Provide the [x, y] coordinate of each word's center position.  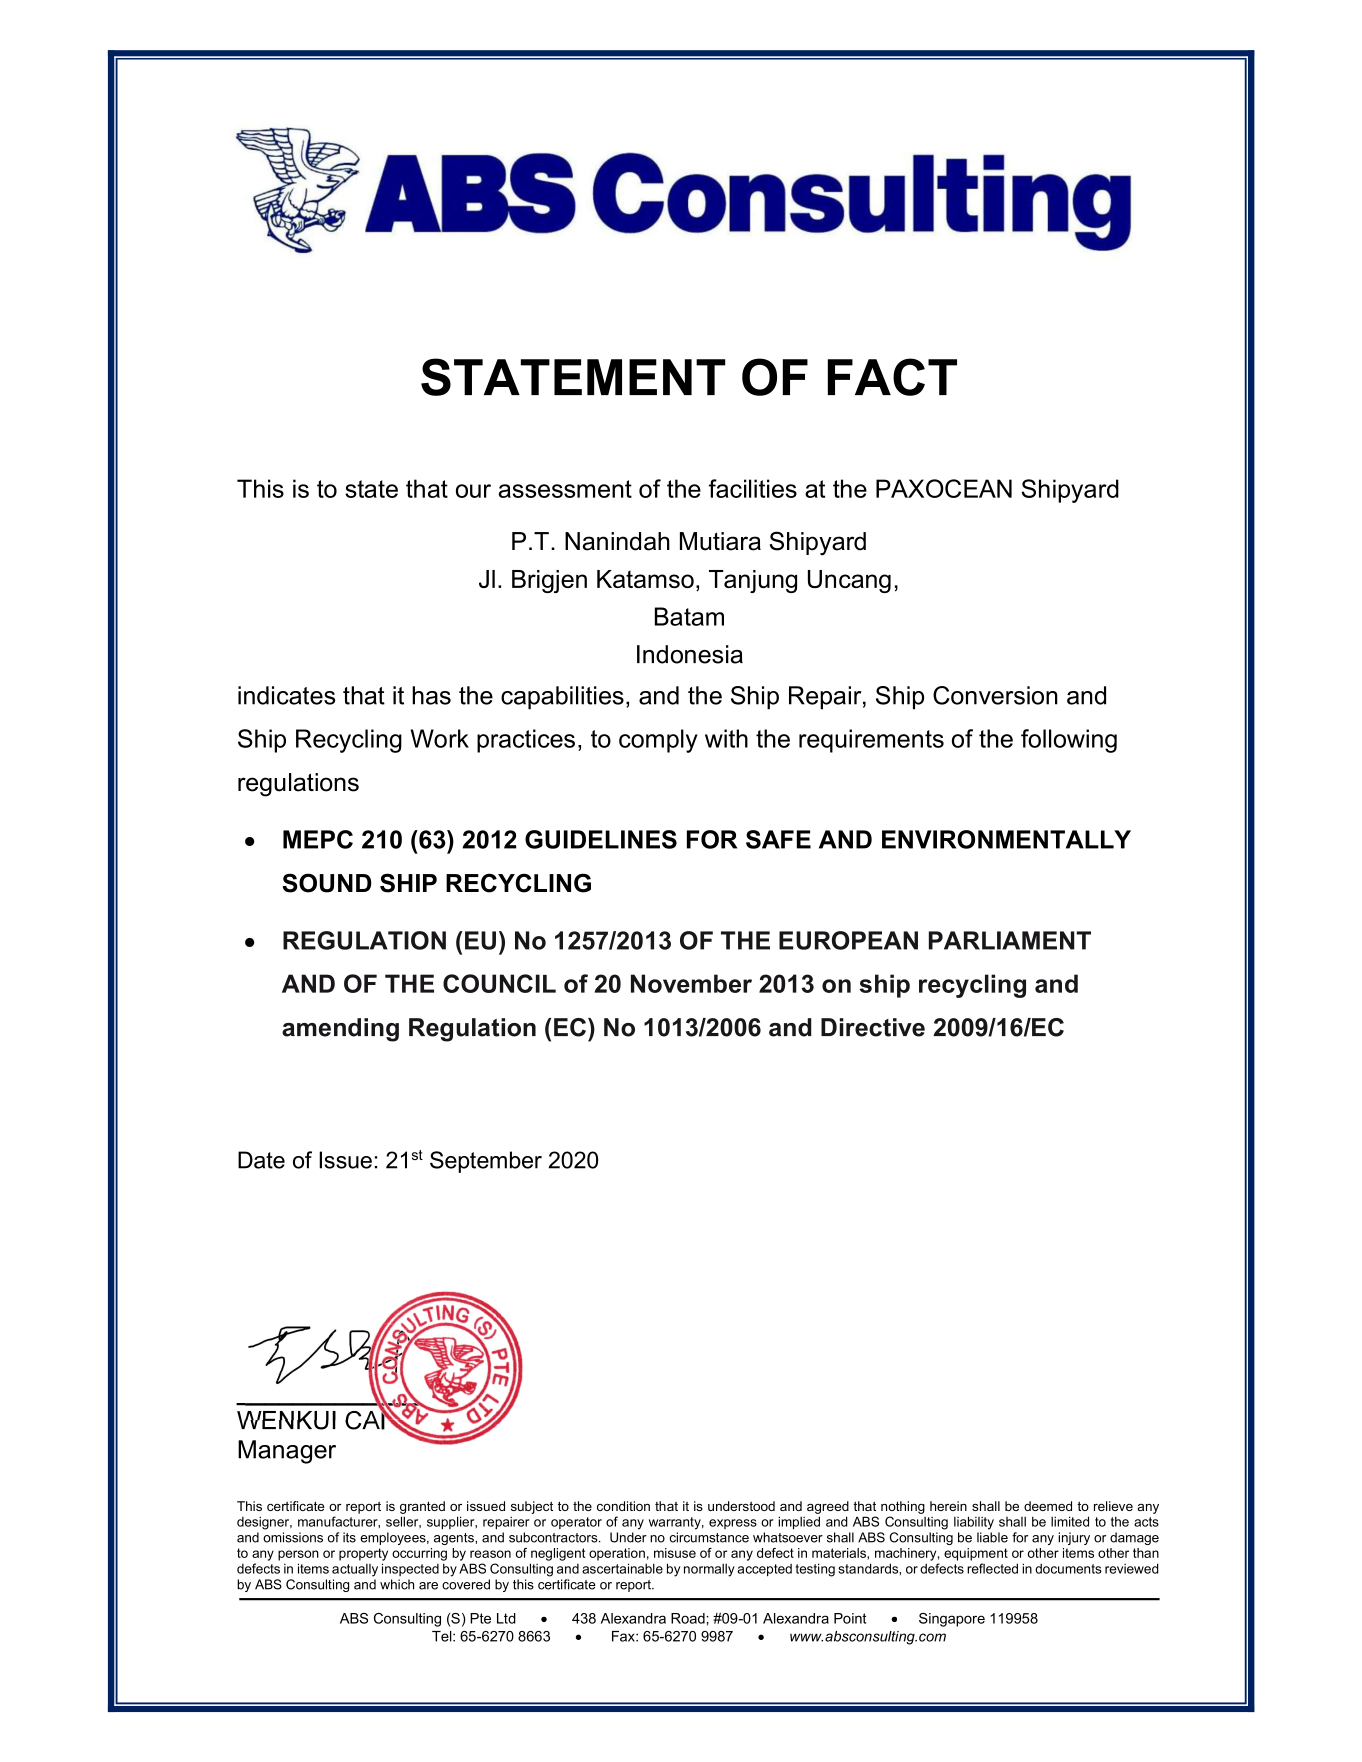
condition [623, 1506]
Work [439, 738]
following [1069, 741]
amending [340, 1030]
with [726, 738]
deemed [1048, 1506]
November [691, 983]
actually [355, 1570]
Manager [287, 1452]
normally [709, 1570]
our [473, 491]
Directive [873, 1027]
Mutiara [720, 541]
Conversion [995, 695]
